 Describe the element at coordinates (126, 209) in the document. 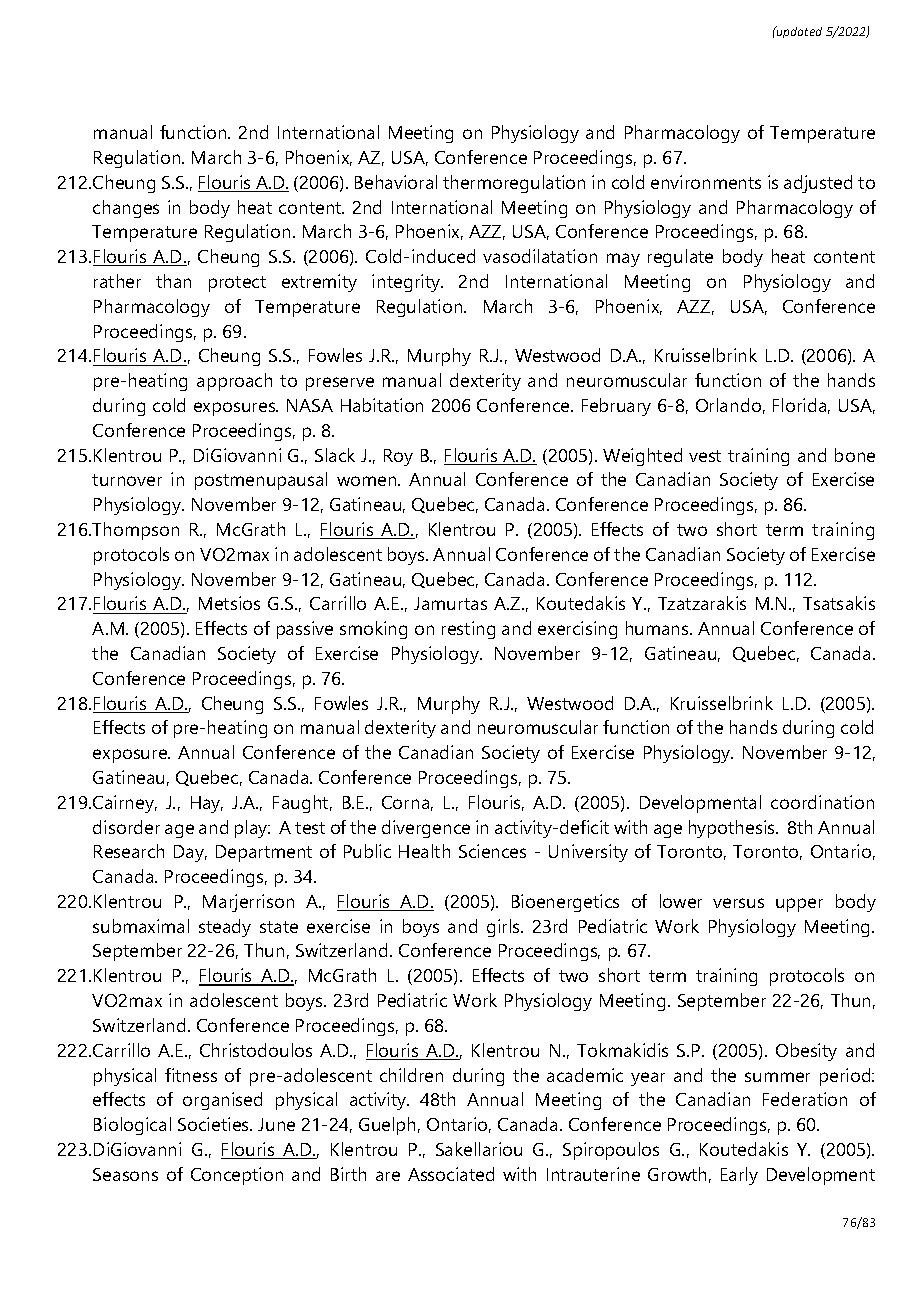

I see `changes` at that location.
